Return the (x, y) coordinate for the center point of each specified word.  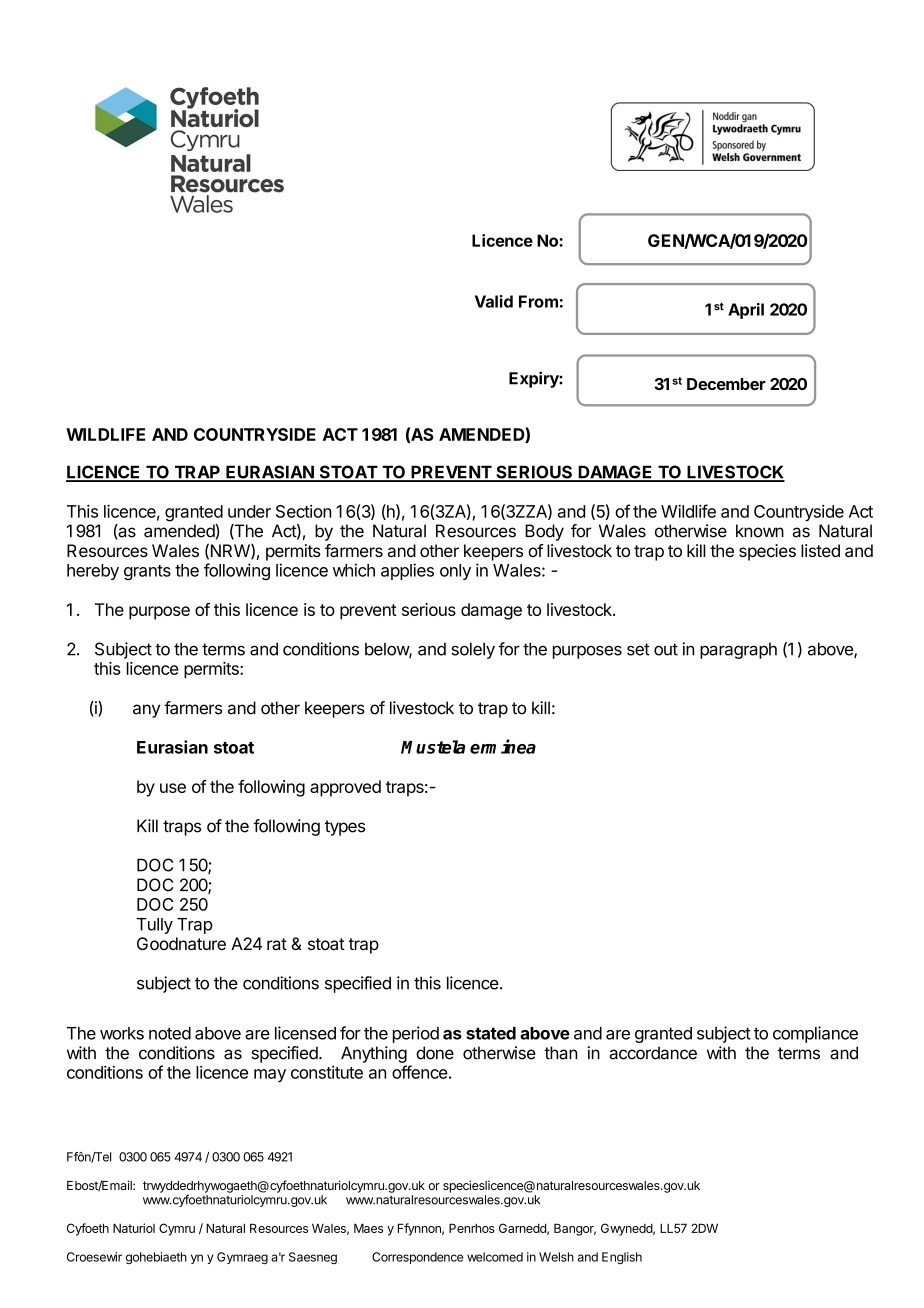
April (746, 311)
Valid (494, 301)
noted (170, 1033)
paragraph (738, 651)
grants (147, 572)
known (760, 531)
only (455, 572)
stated (491, 1033)
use (173, 788)
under (249, 511)
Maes (368, 1228)
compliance (815, 1034)
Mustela (433, 747)
